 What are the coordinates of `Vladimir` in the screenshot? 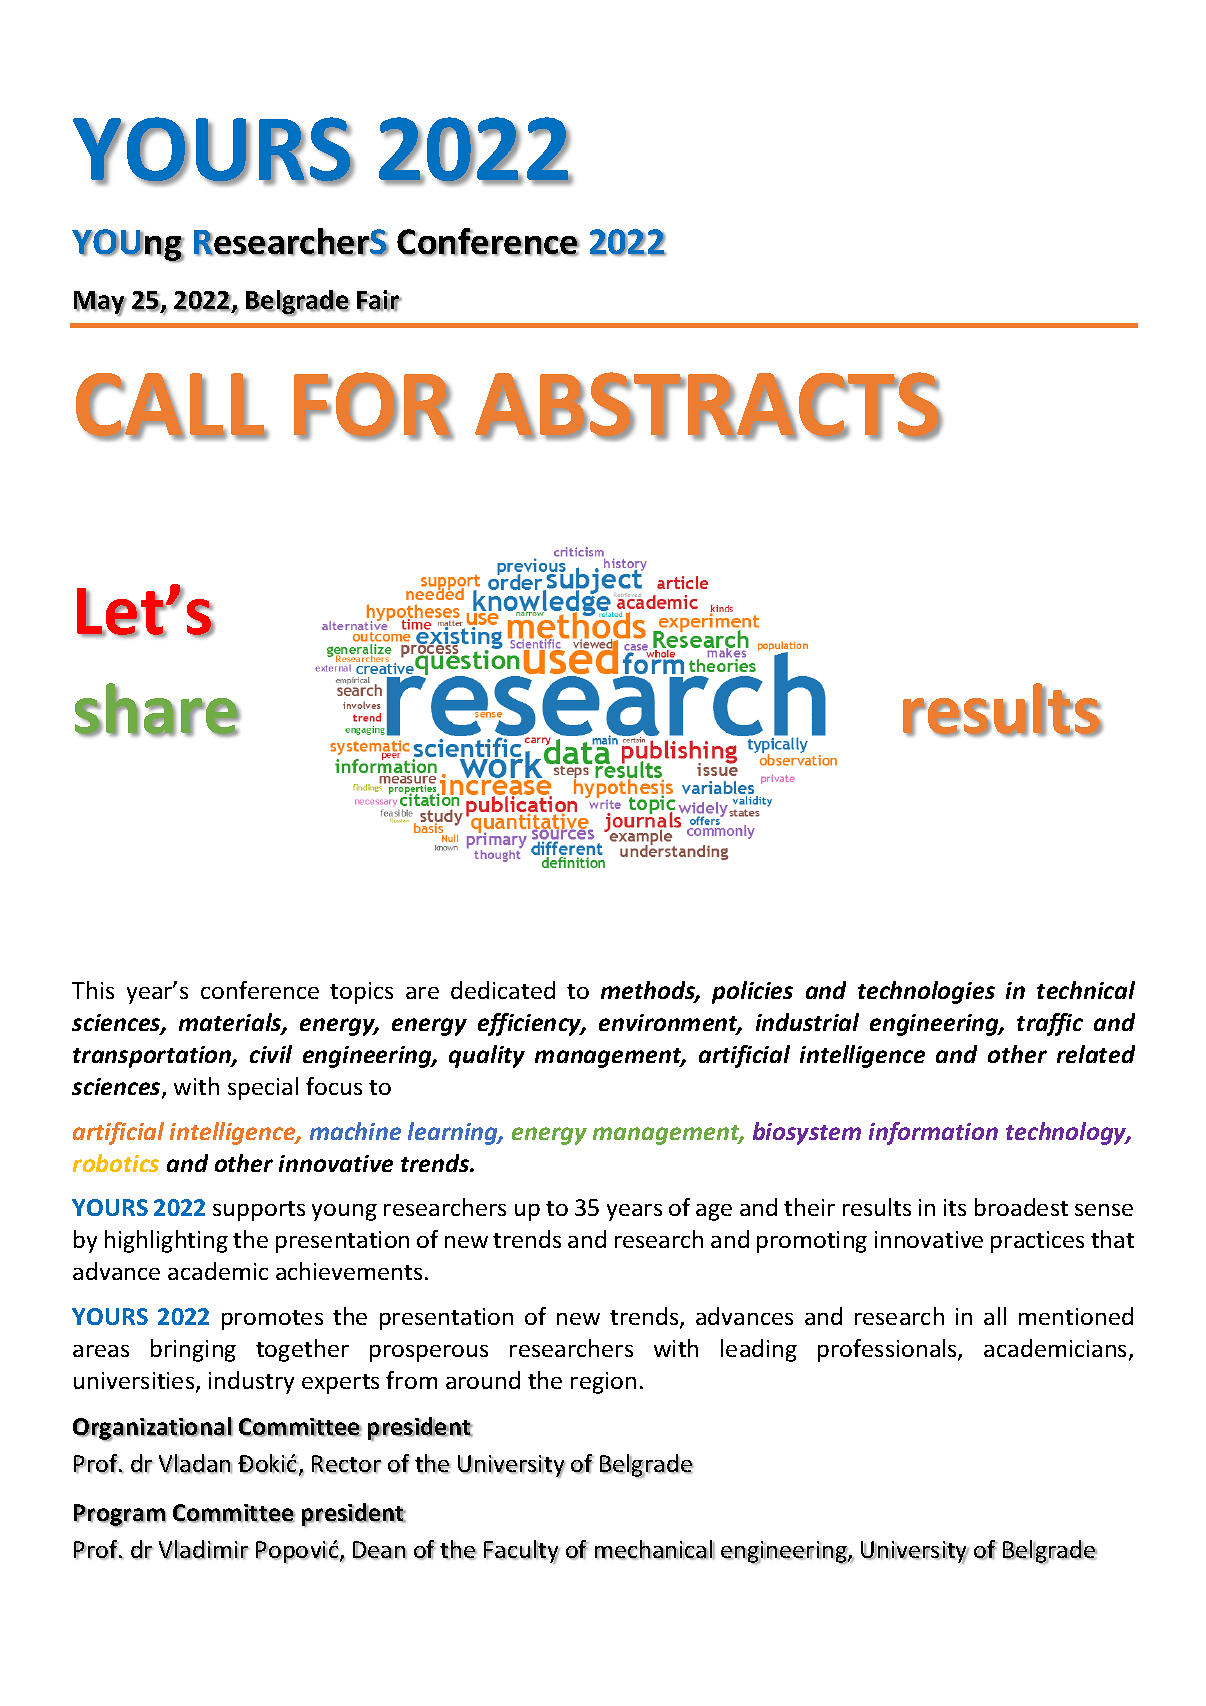 It's located at (204, 1550).
